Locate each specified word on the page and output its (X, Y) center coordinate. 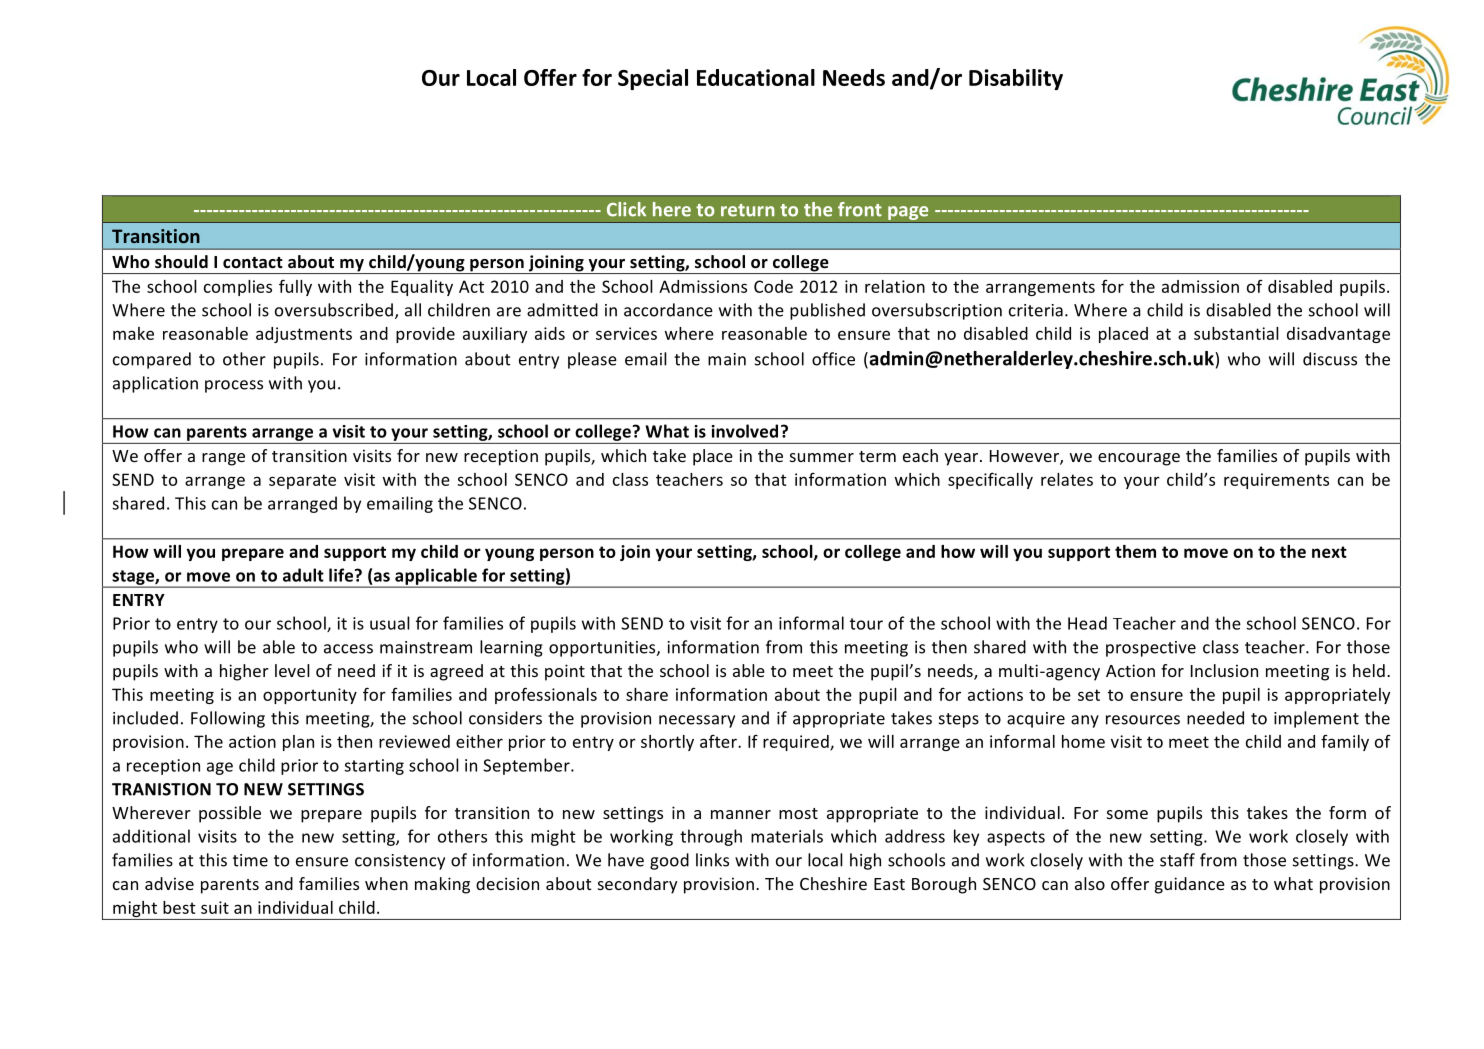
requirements (1276, 481)
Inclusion (1224, 670)
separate (302, 481)
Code (773, 286)
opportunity (310, 696)
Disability (1016, 79)
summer (822, 457)
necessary (697, 721)
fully (295, 287)
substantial (1236, 333)
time (250, 860)
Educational (756, 77)
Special (653, 79)
